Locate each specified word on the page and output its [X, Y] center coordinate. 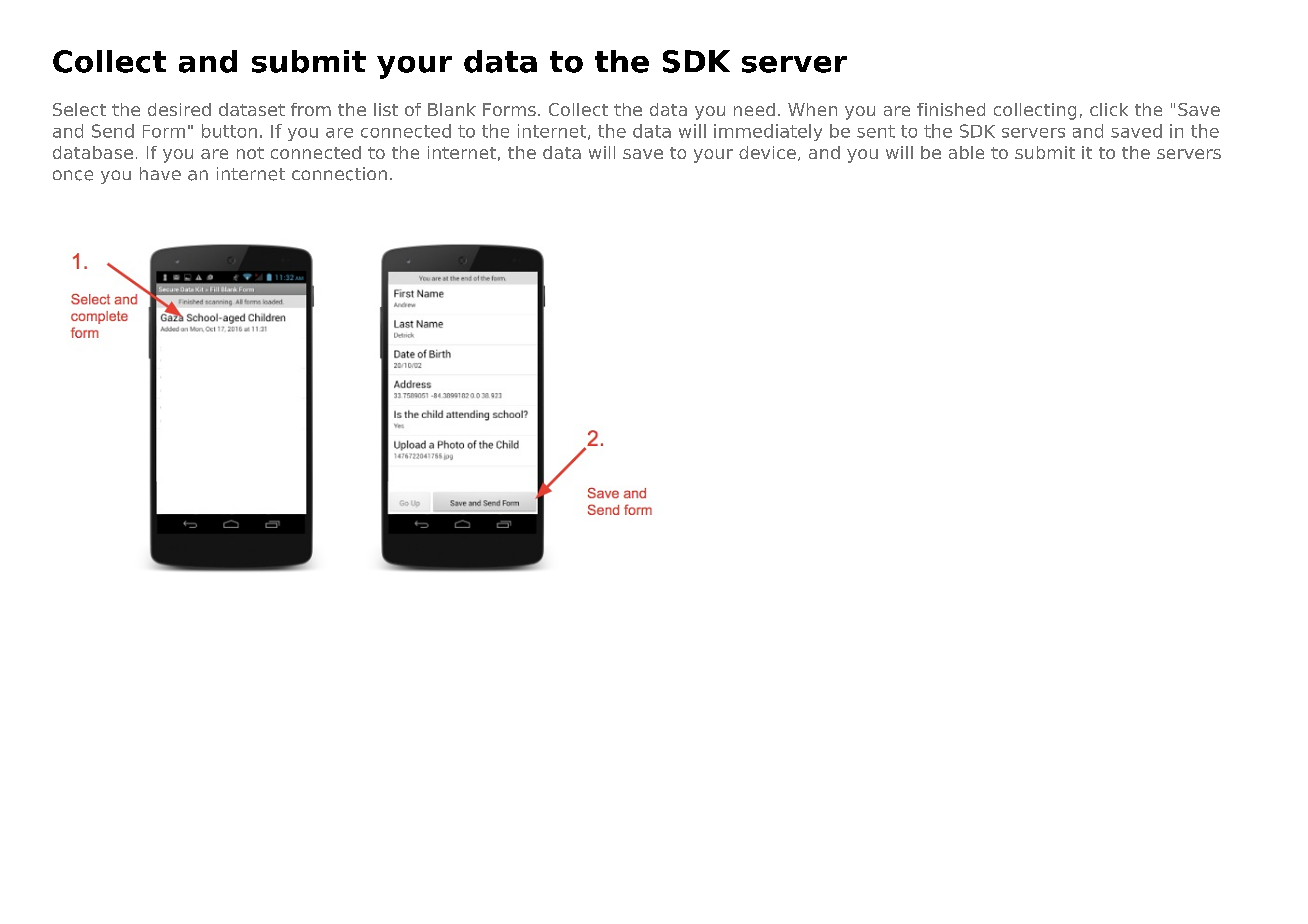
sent [876, 131]
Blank [452, 109]
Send [113, 131]
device [767, 152]
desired [179, 109]
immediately [768, 132]
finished [951, 109]
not [250, 153]
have [160, 173]
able [966, 152]
